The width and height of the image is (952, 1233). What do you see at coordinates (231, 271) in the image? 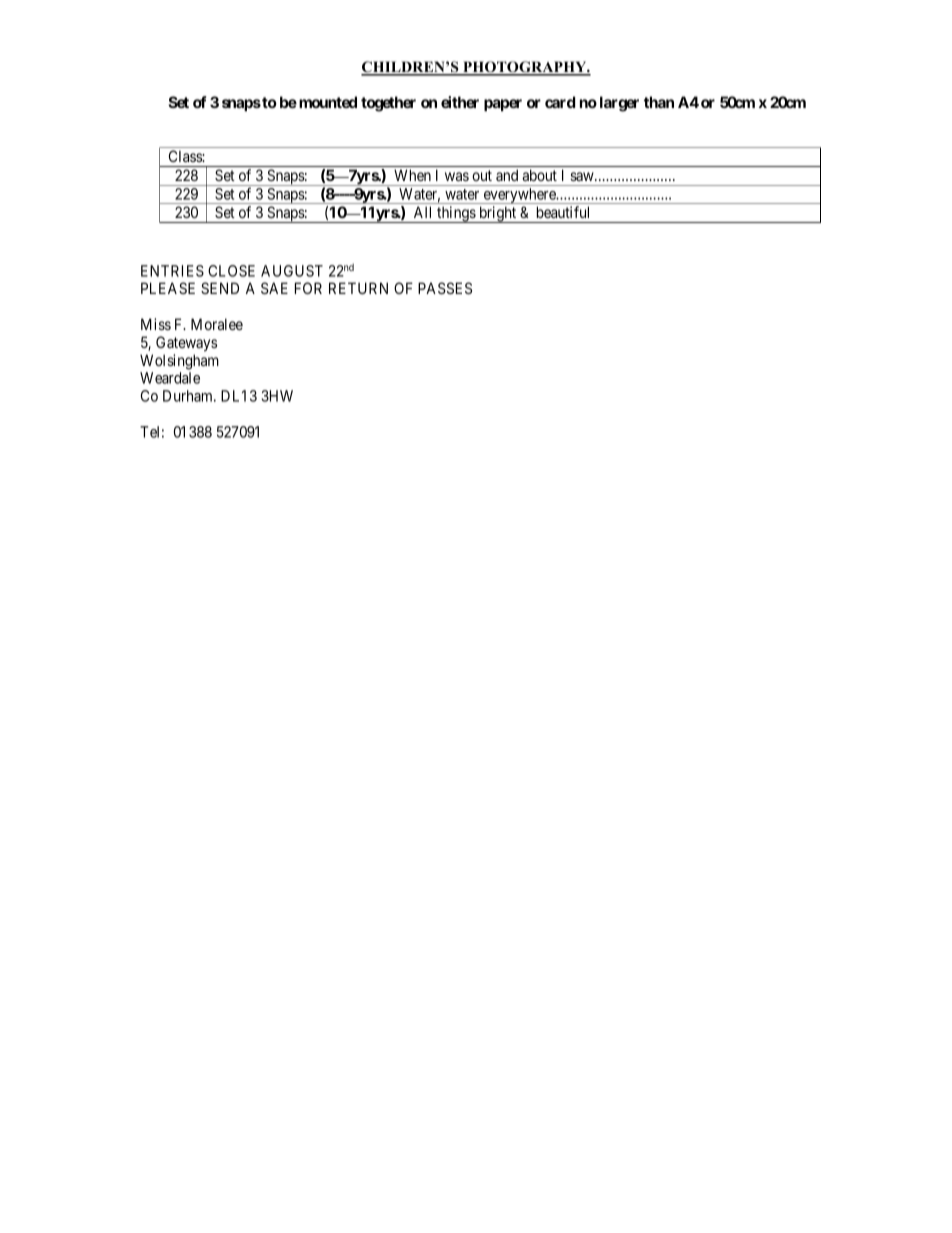
I see `CLOSE` at bounding box center [231, 271].
